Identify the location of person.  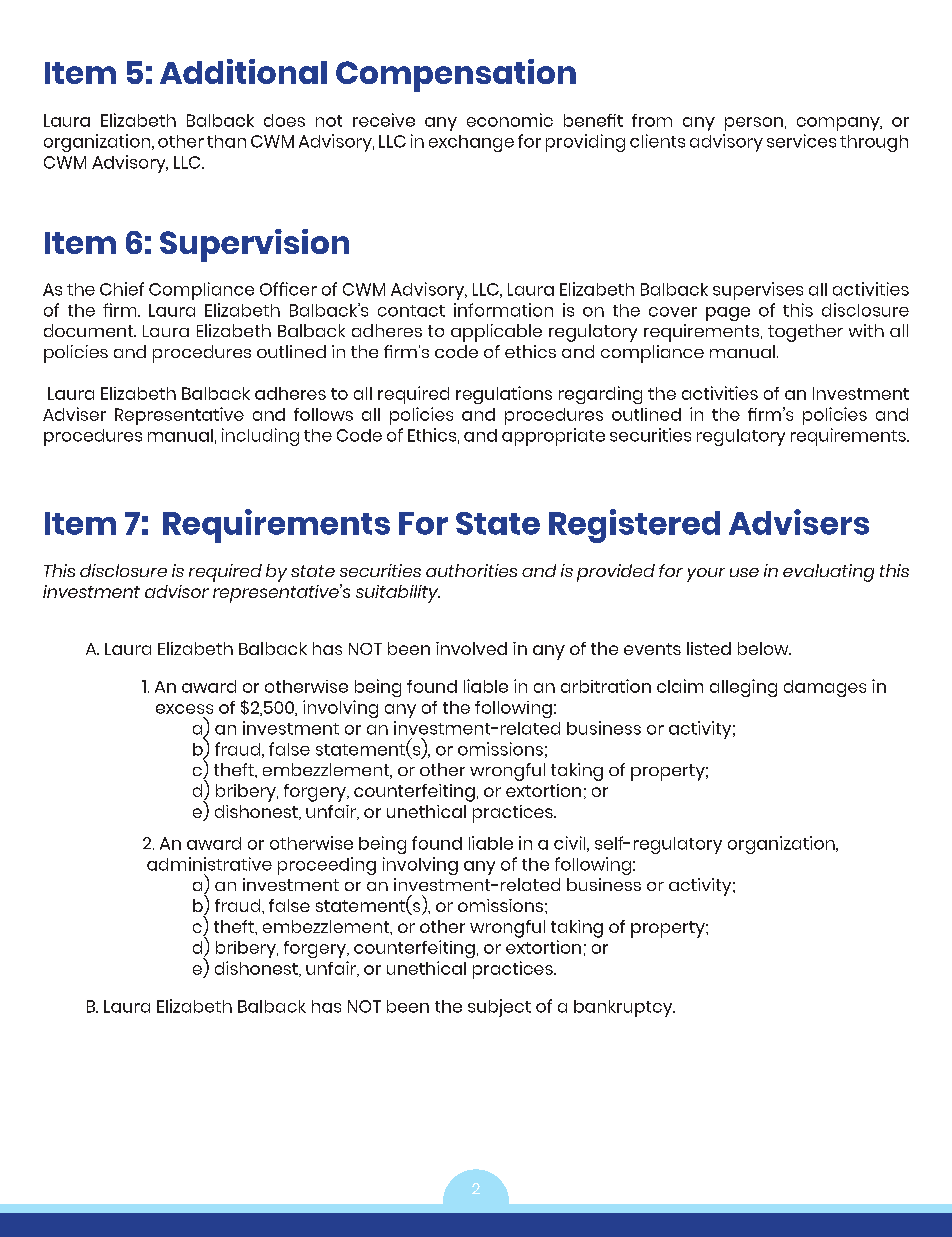
(754, 124).
